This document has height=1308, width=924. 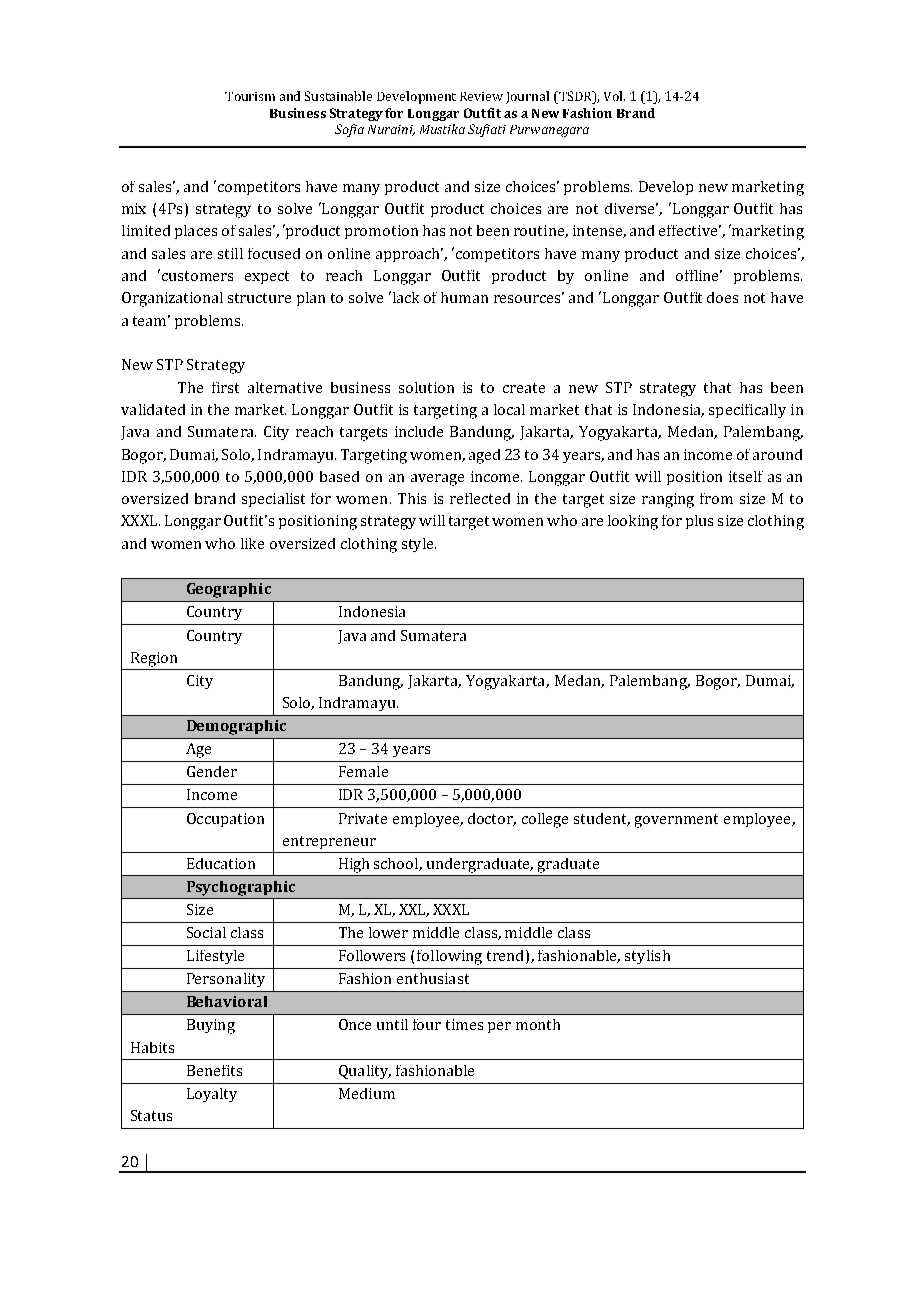 What do you see at coordinates (154, 659) in the document?
I see `Region` at bounding box center [154, 659].
